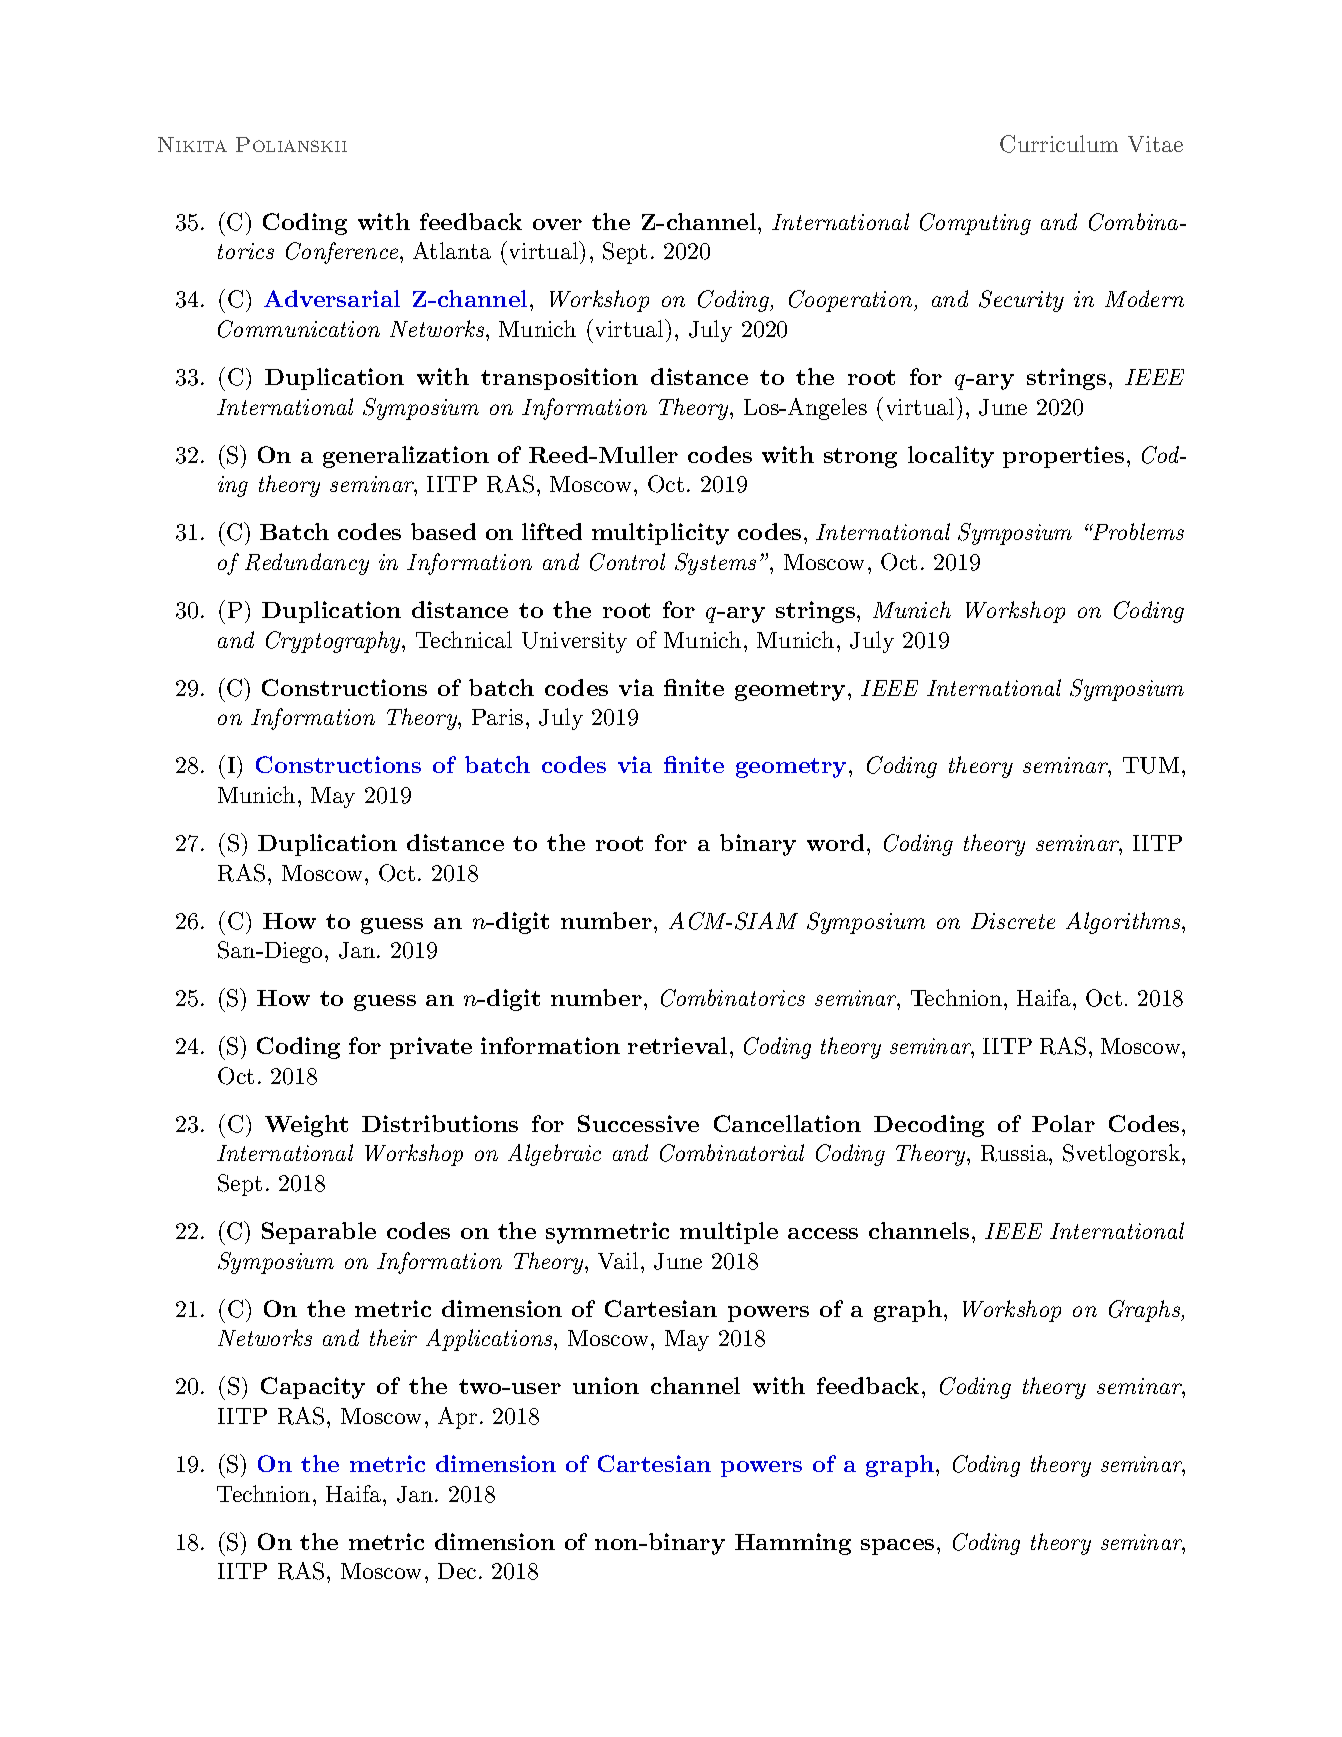 Image resolution: width=1342 pixels, height=1737 pixels. What do you see at coordinates (457, 1418) in the image?
I see `Apr` at bounding box center [457, 1418].
